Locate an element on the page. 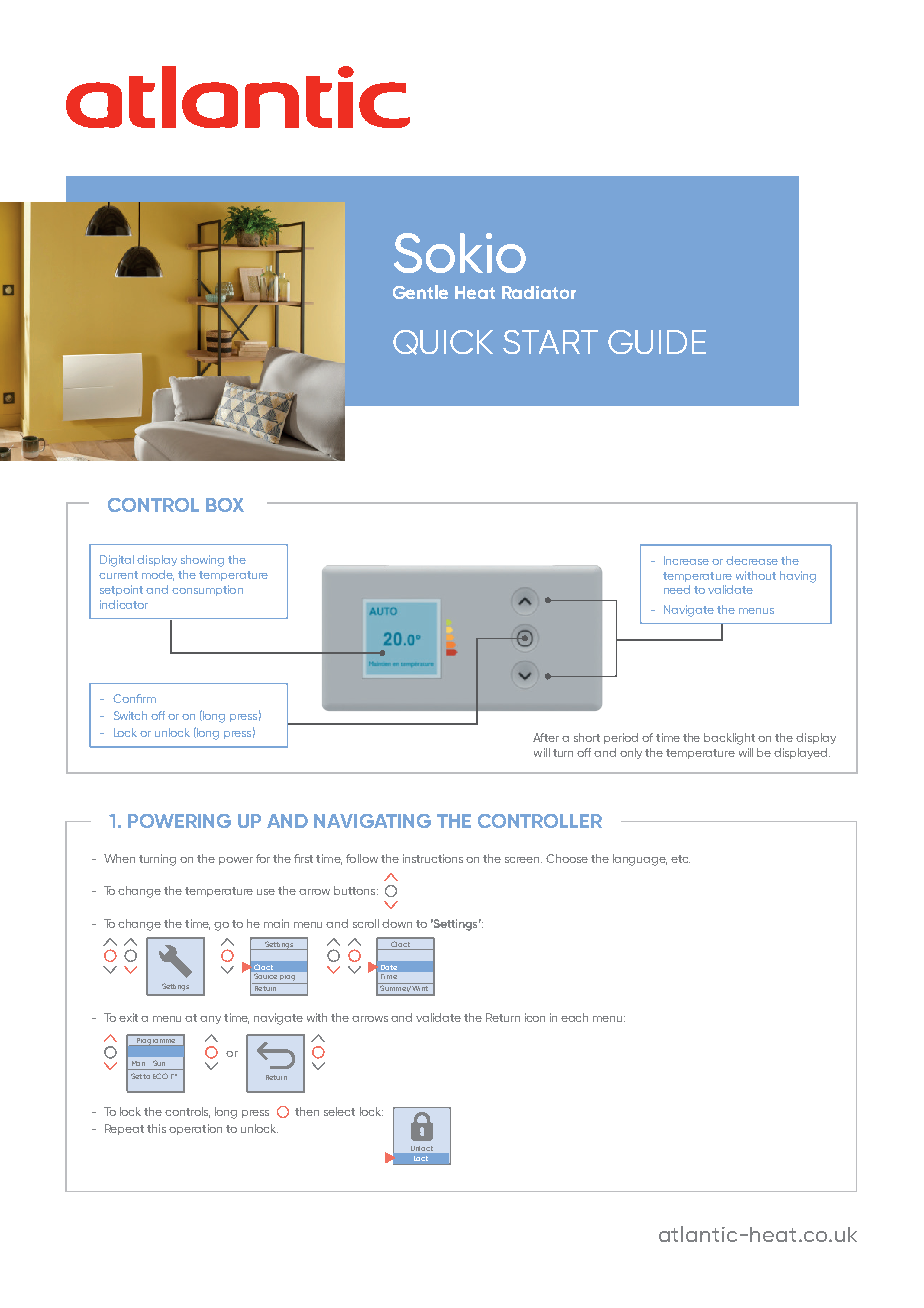 Image resolution: width=924 pixels, height=1308 pixels. Gentle is located at coordinates (420, 292).
